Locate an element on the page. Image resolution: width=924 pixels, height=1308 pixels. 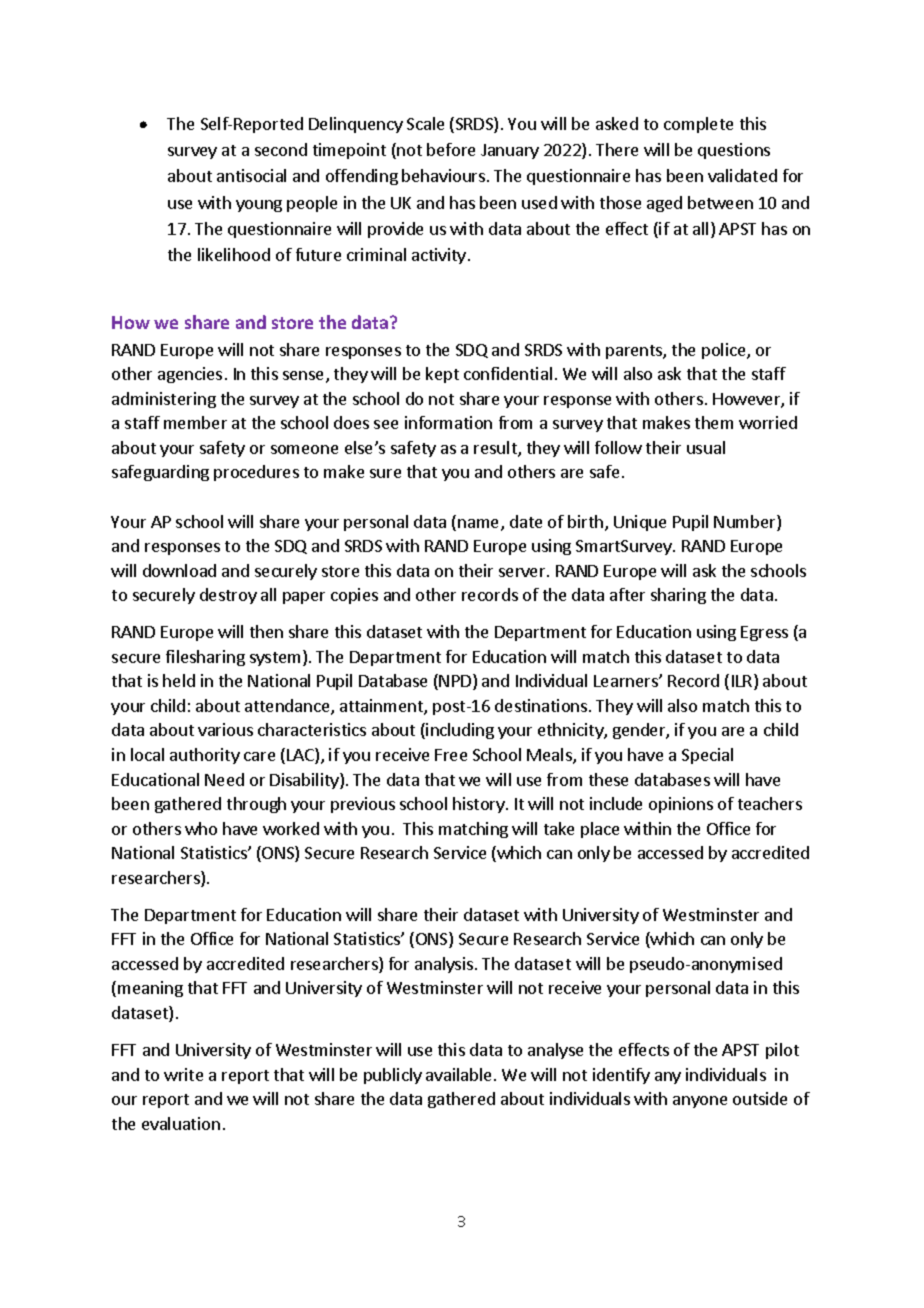
Egress is located at coordinates (764, 633).
